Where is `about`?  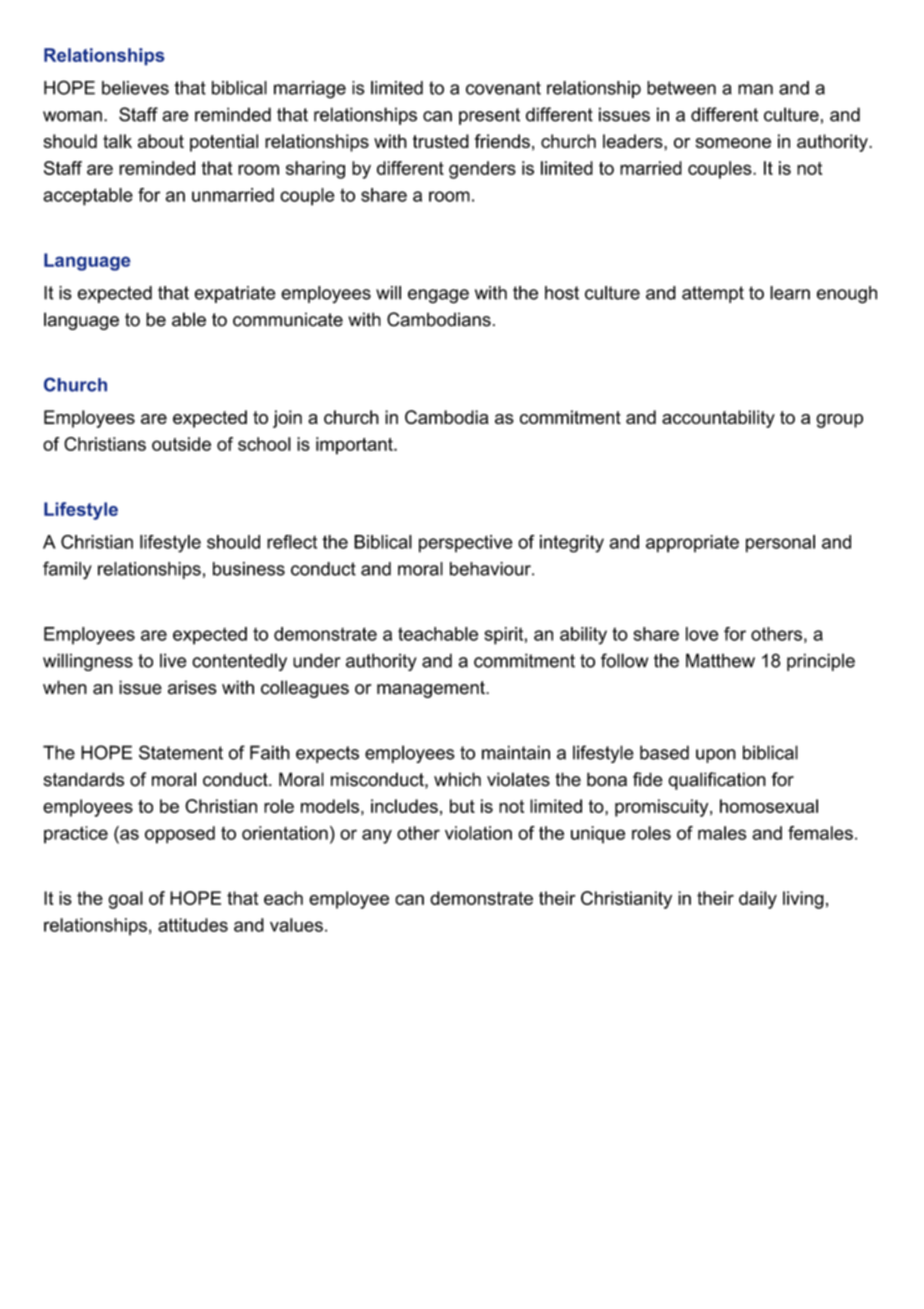
about is located at coordinates (161, 141).
